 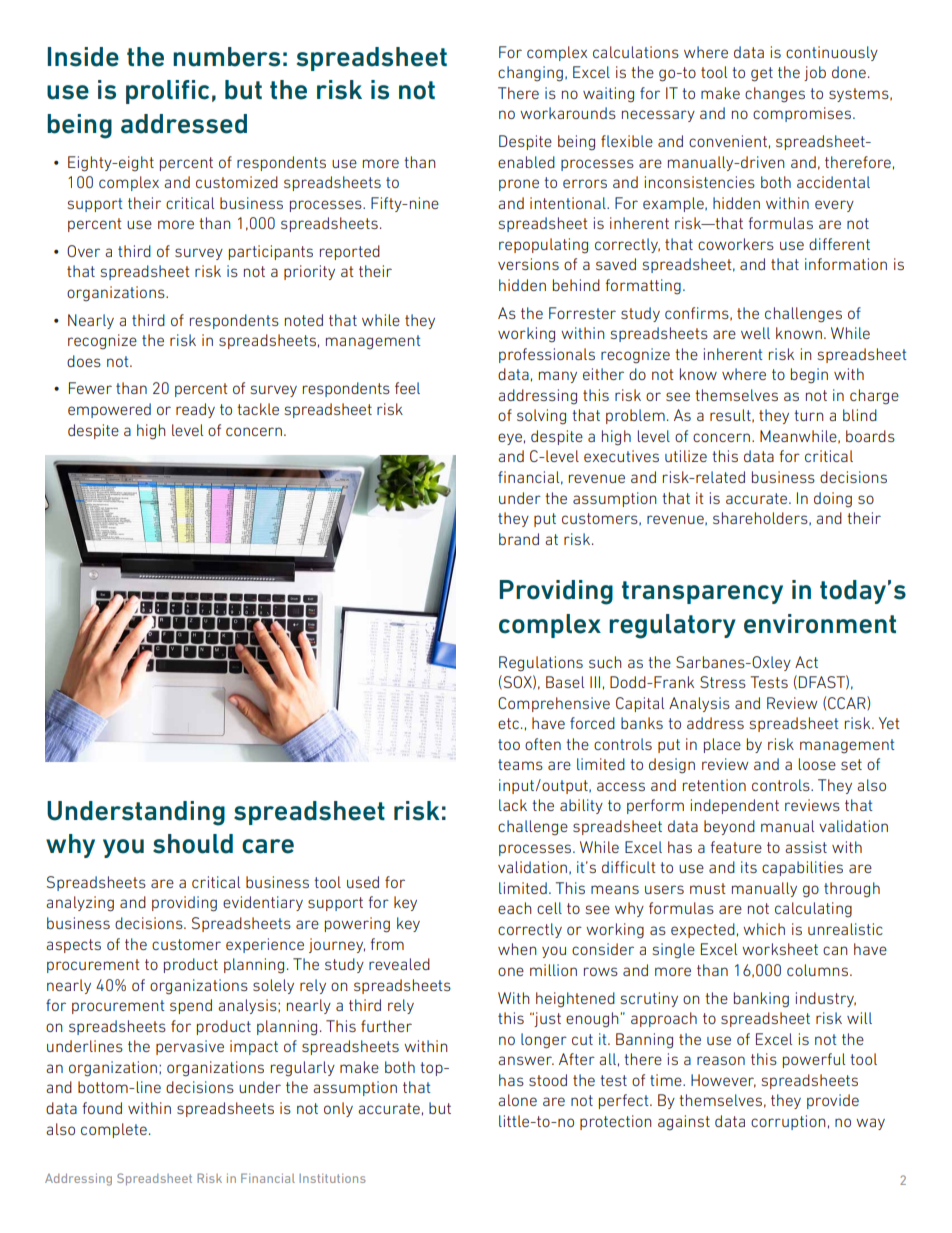 I want to click on changing, so click(x=530, y=74).
